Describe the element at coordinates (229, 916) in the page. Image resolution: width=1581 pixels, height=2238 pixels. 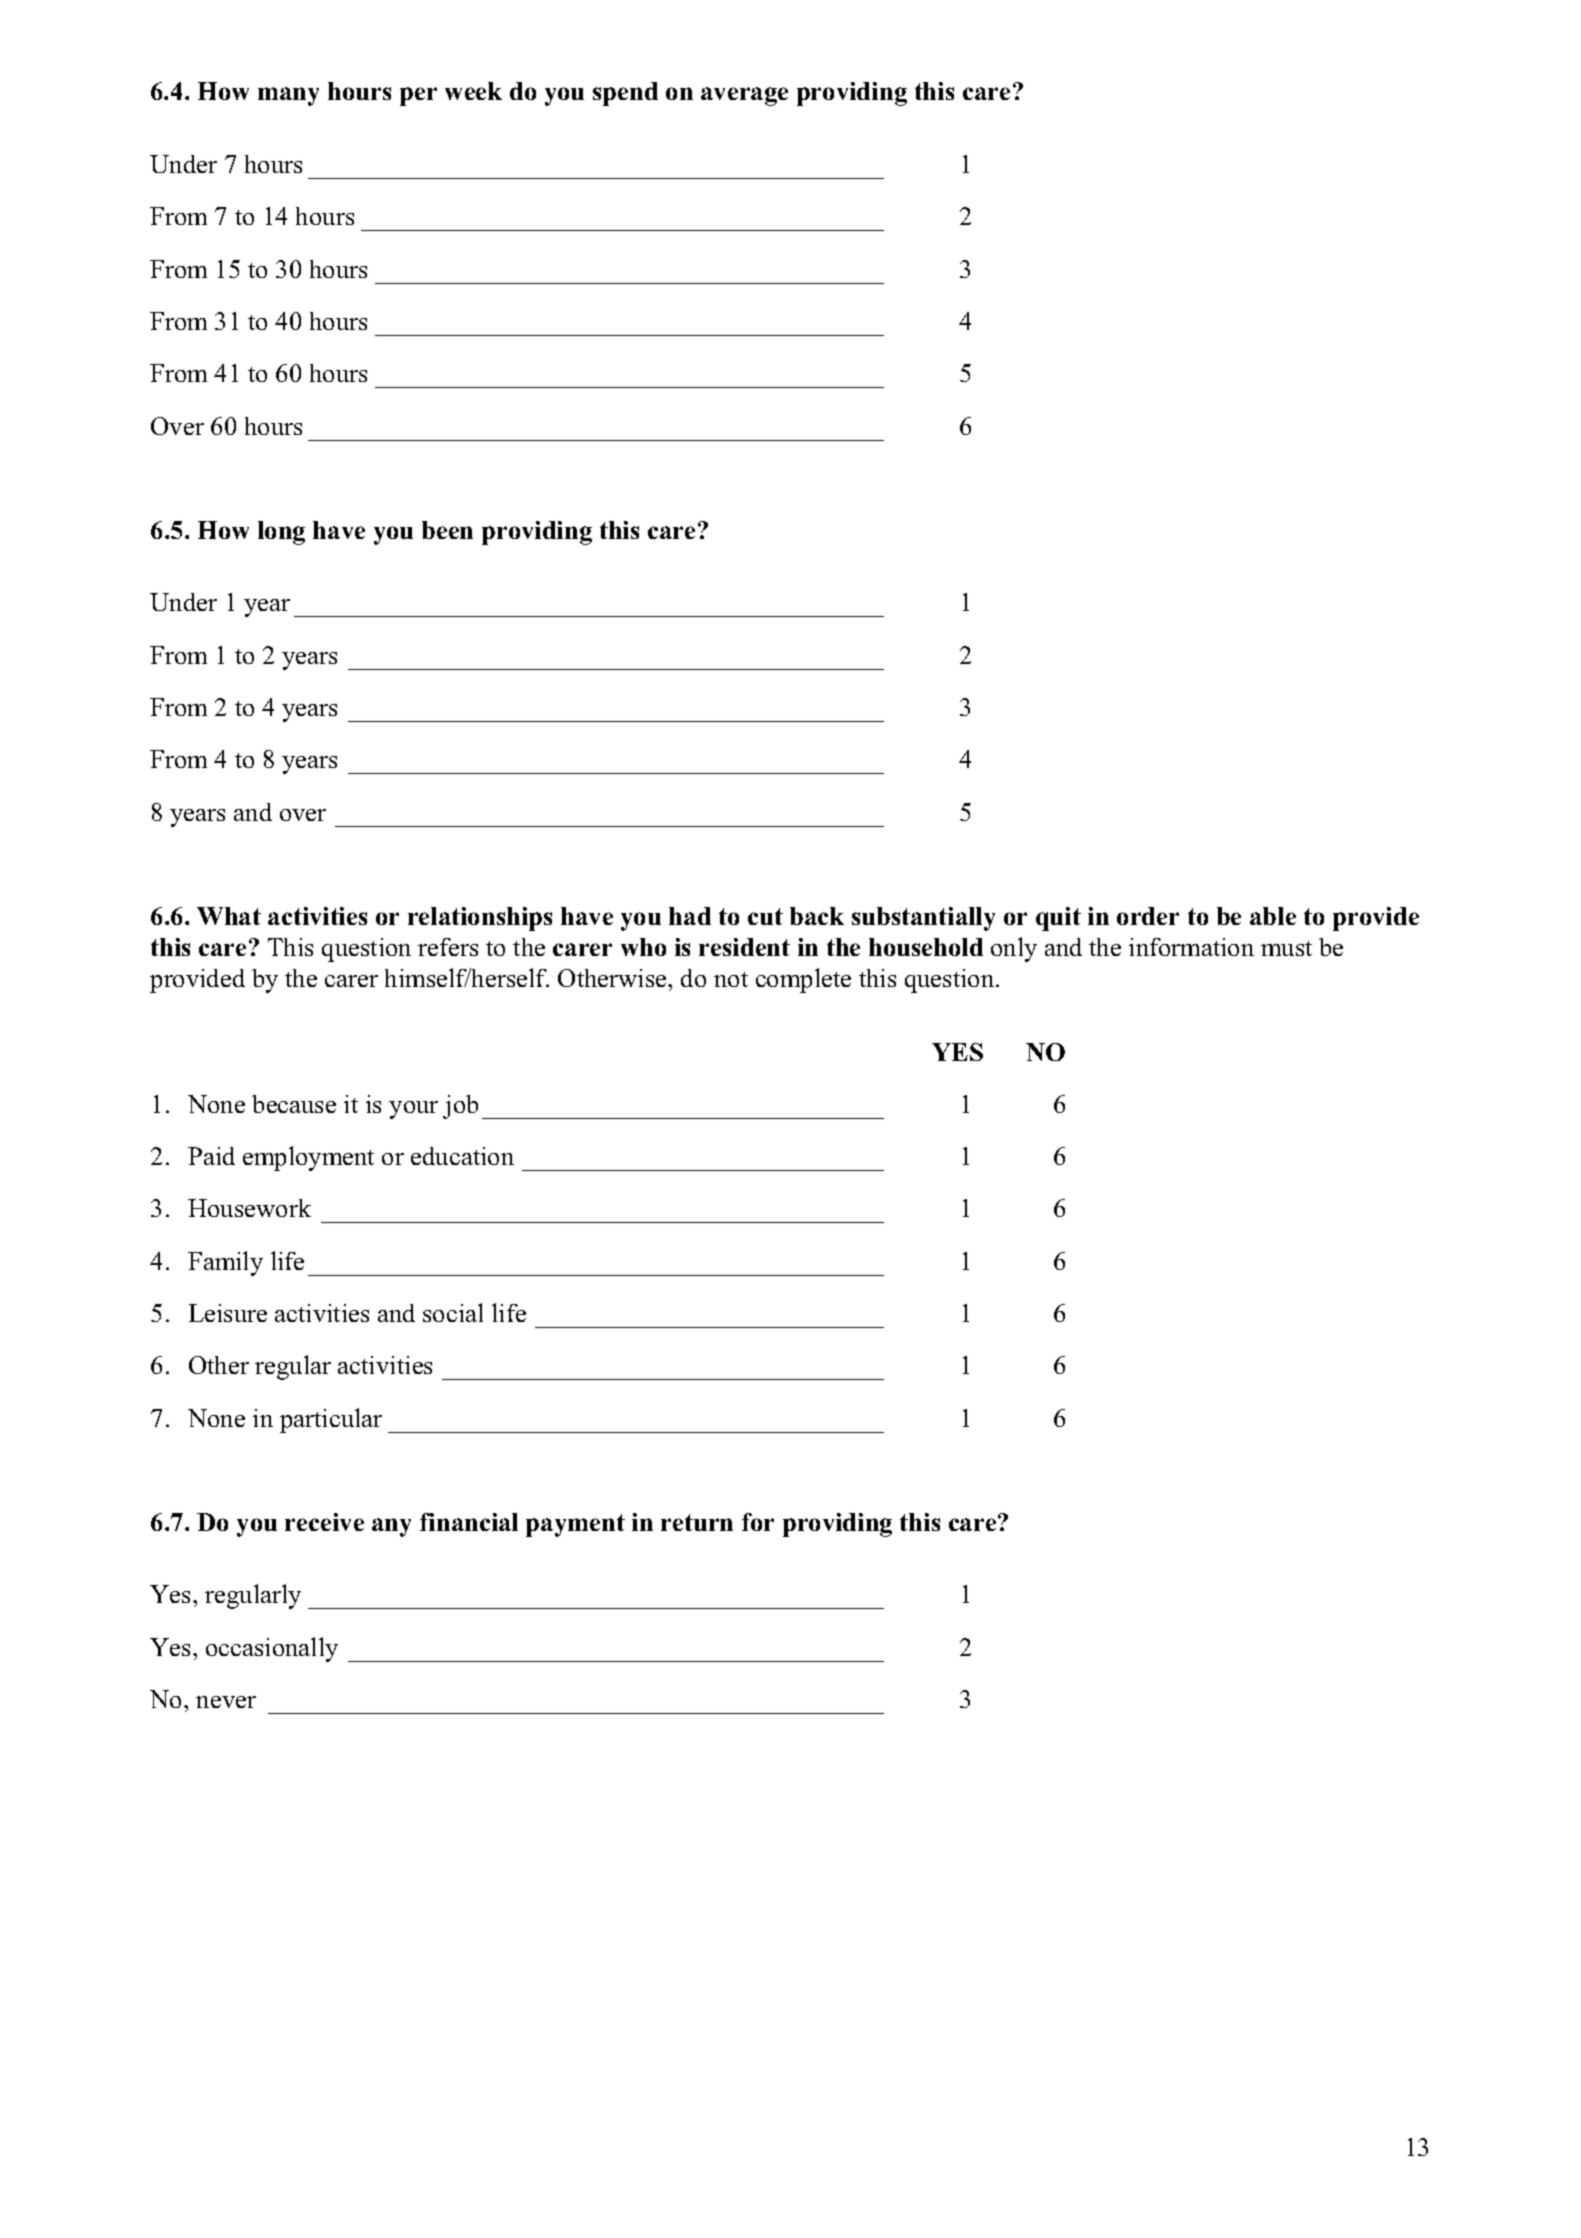
I see `What` at that location.
